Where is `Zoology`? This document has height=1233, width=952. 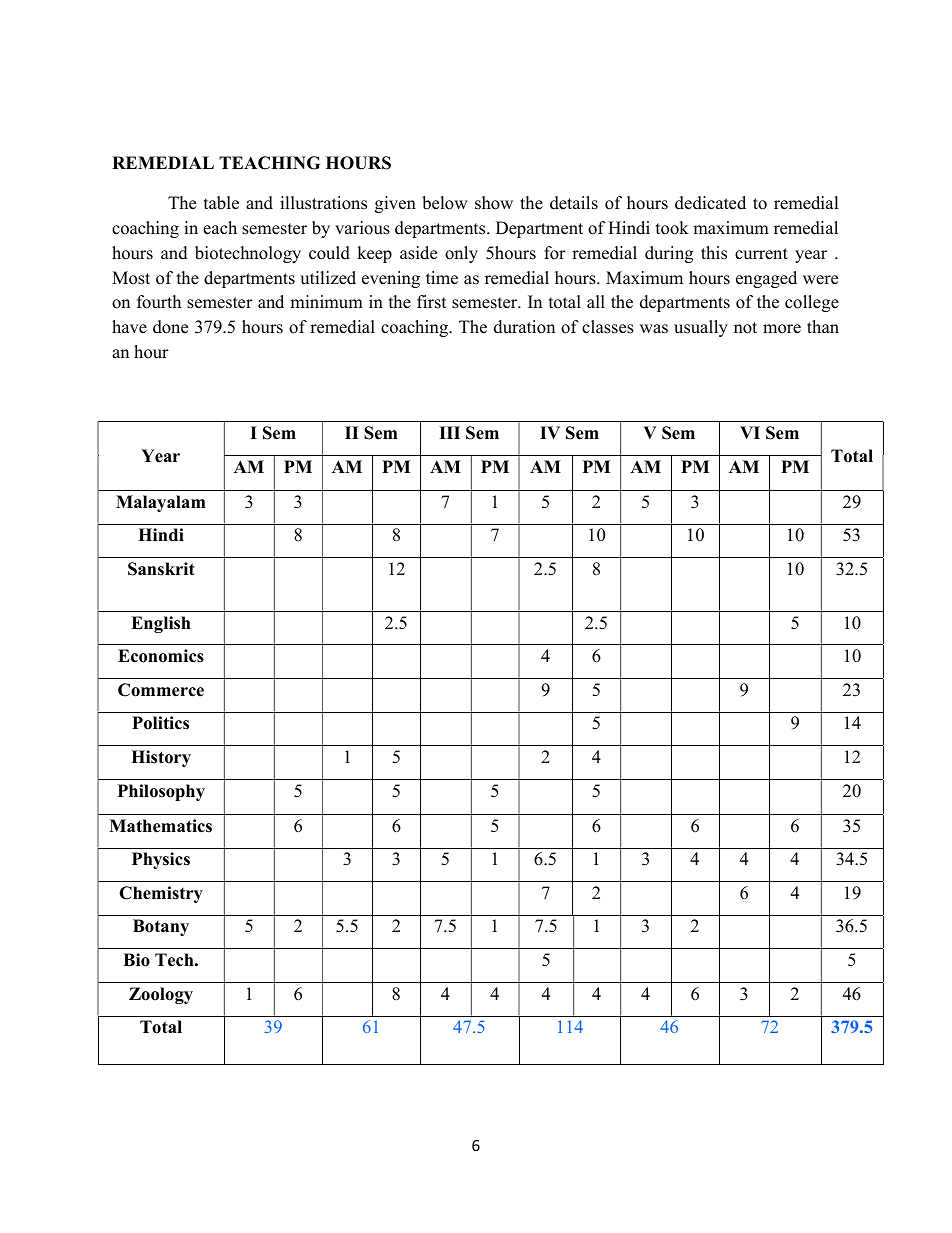
Zoology is located at coordinates (161, 995).
